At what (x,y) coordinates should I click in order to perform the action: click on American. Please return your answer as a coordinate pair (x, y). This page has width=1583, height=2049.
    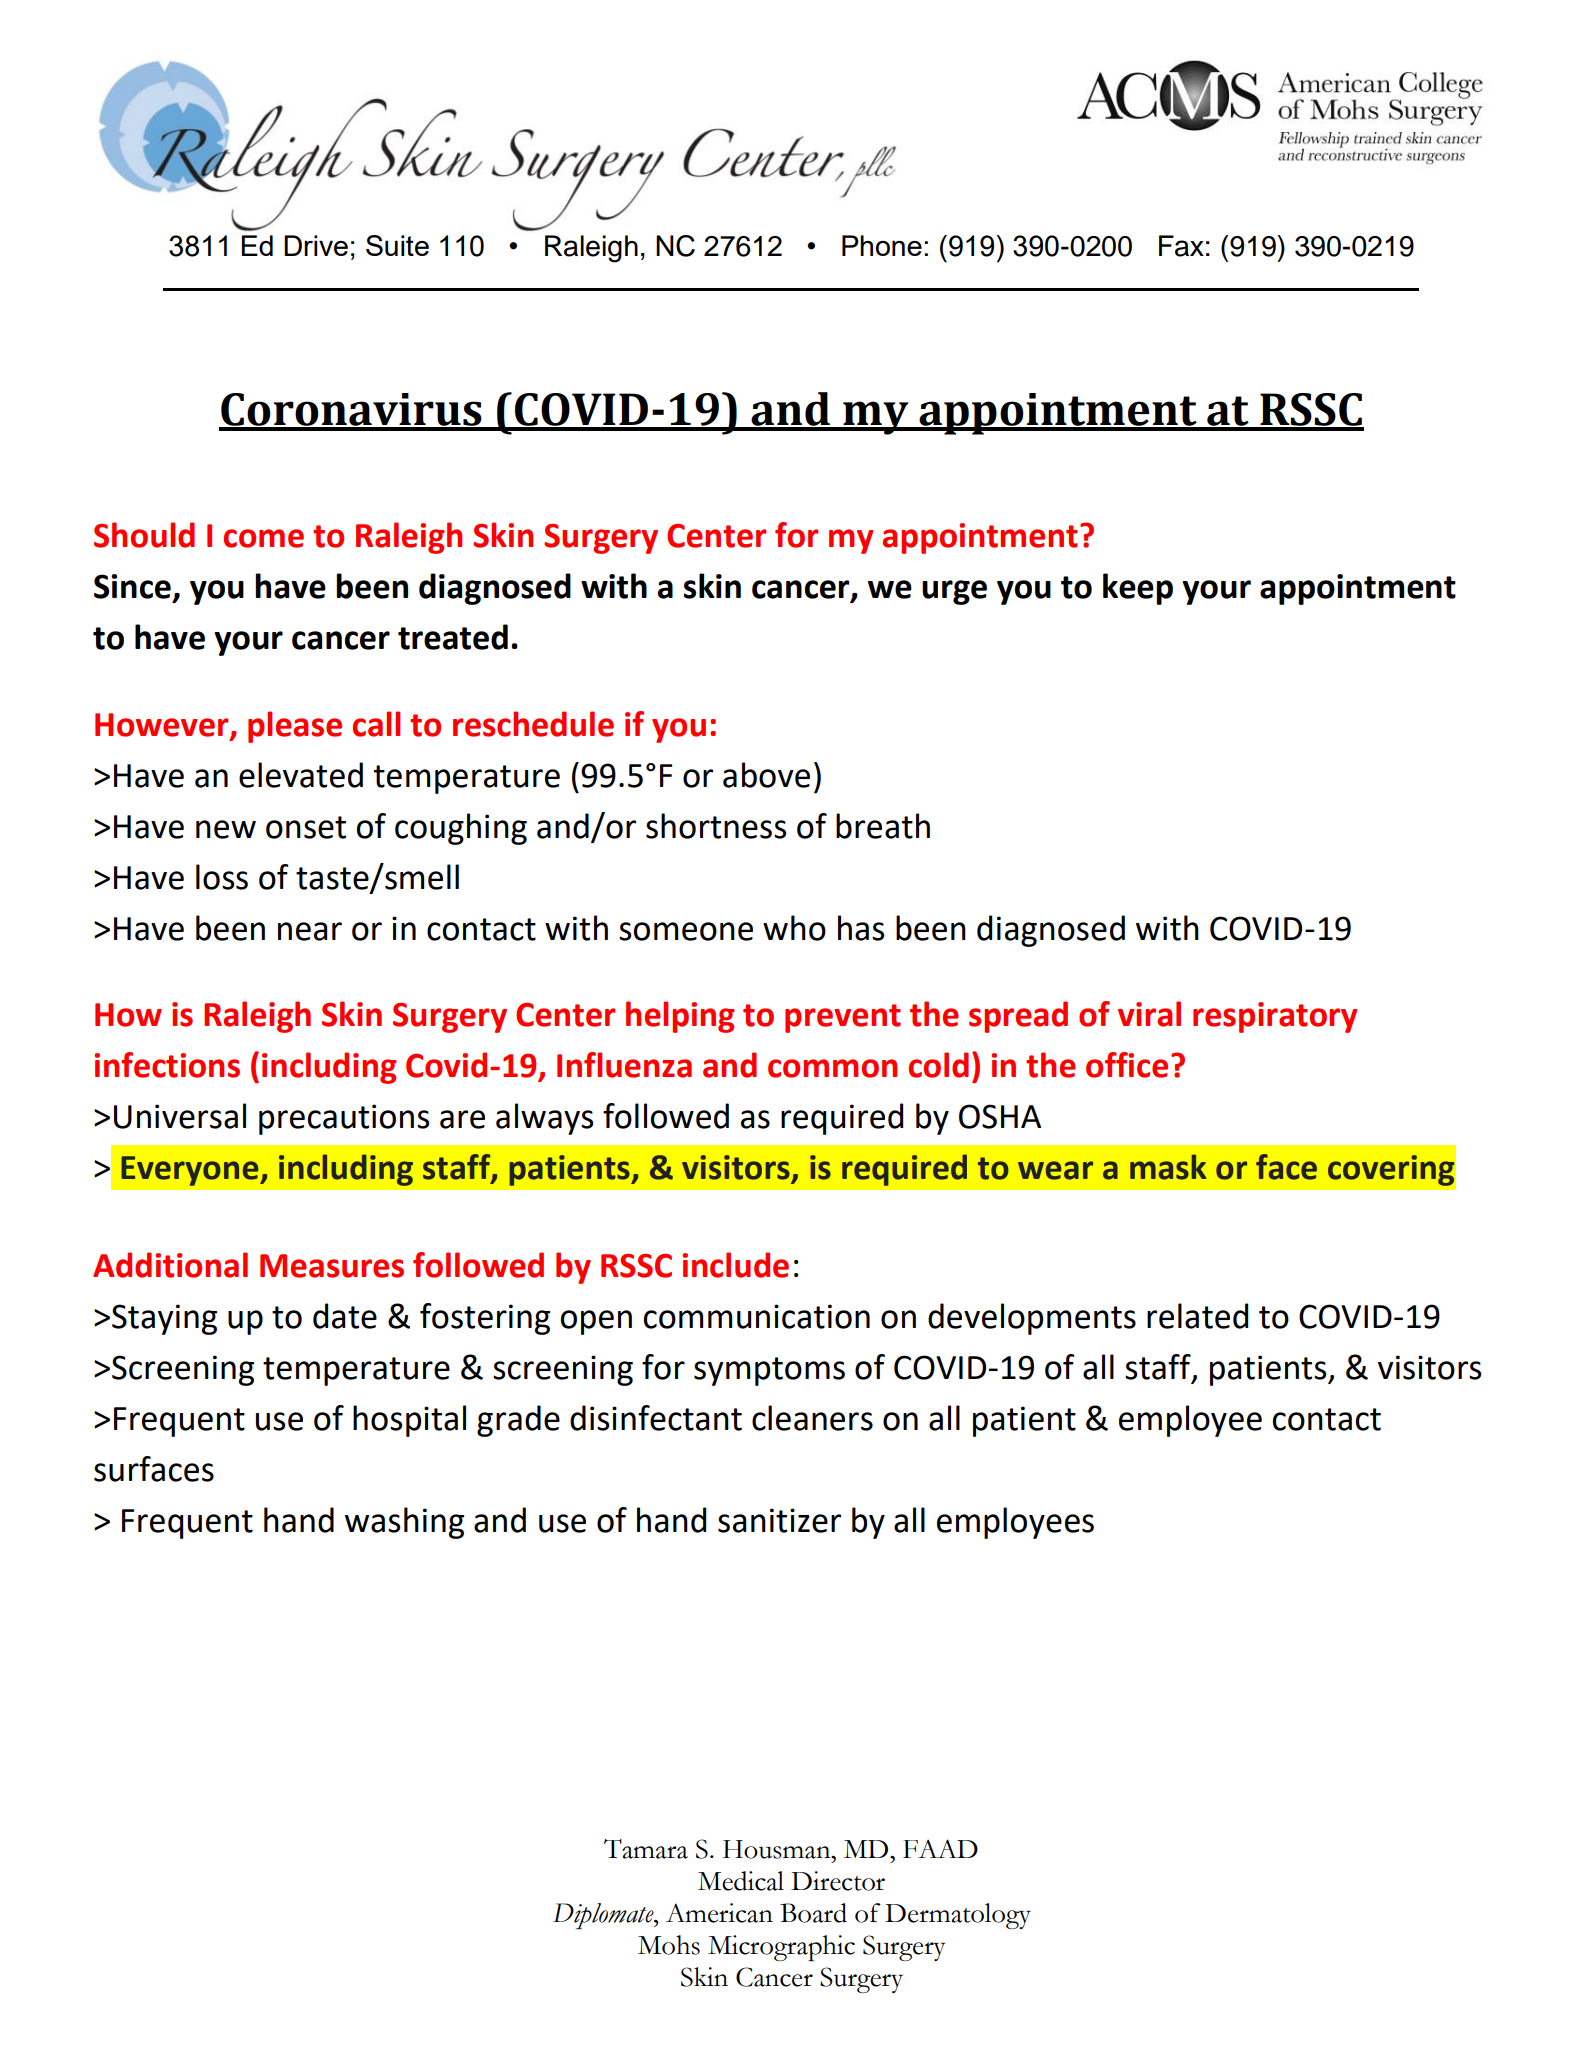
    Looking at the image, I should click on (719, 1913).
